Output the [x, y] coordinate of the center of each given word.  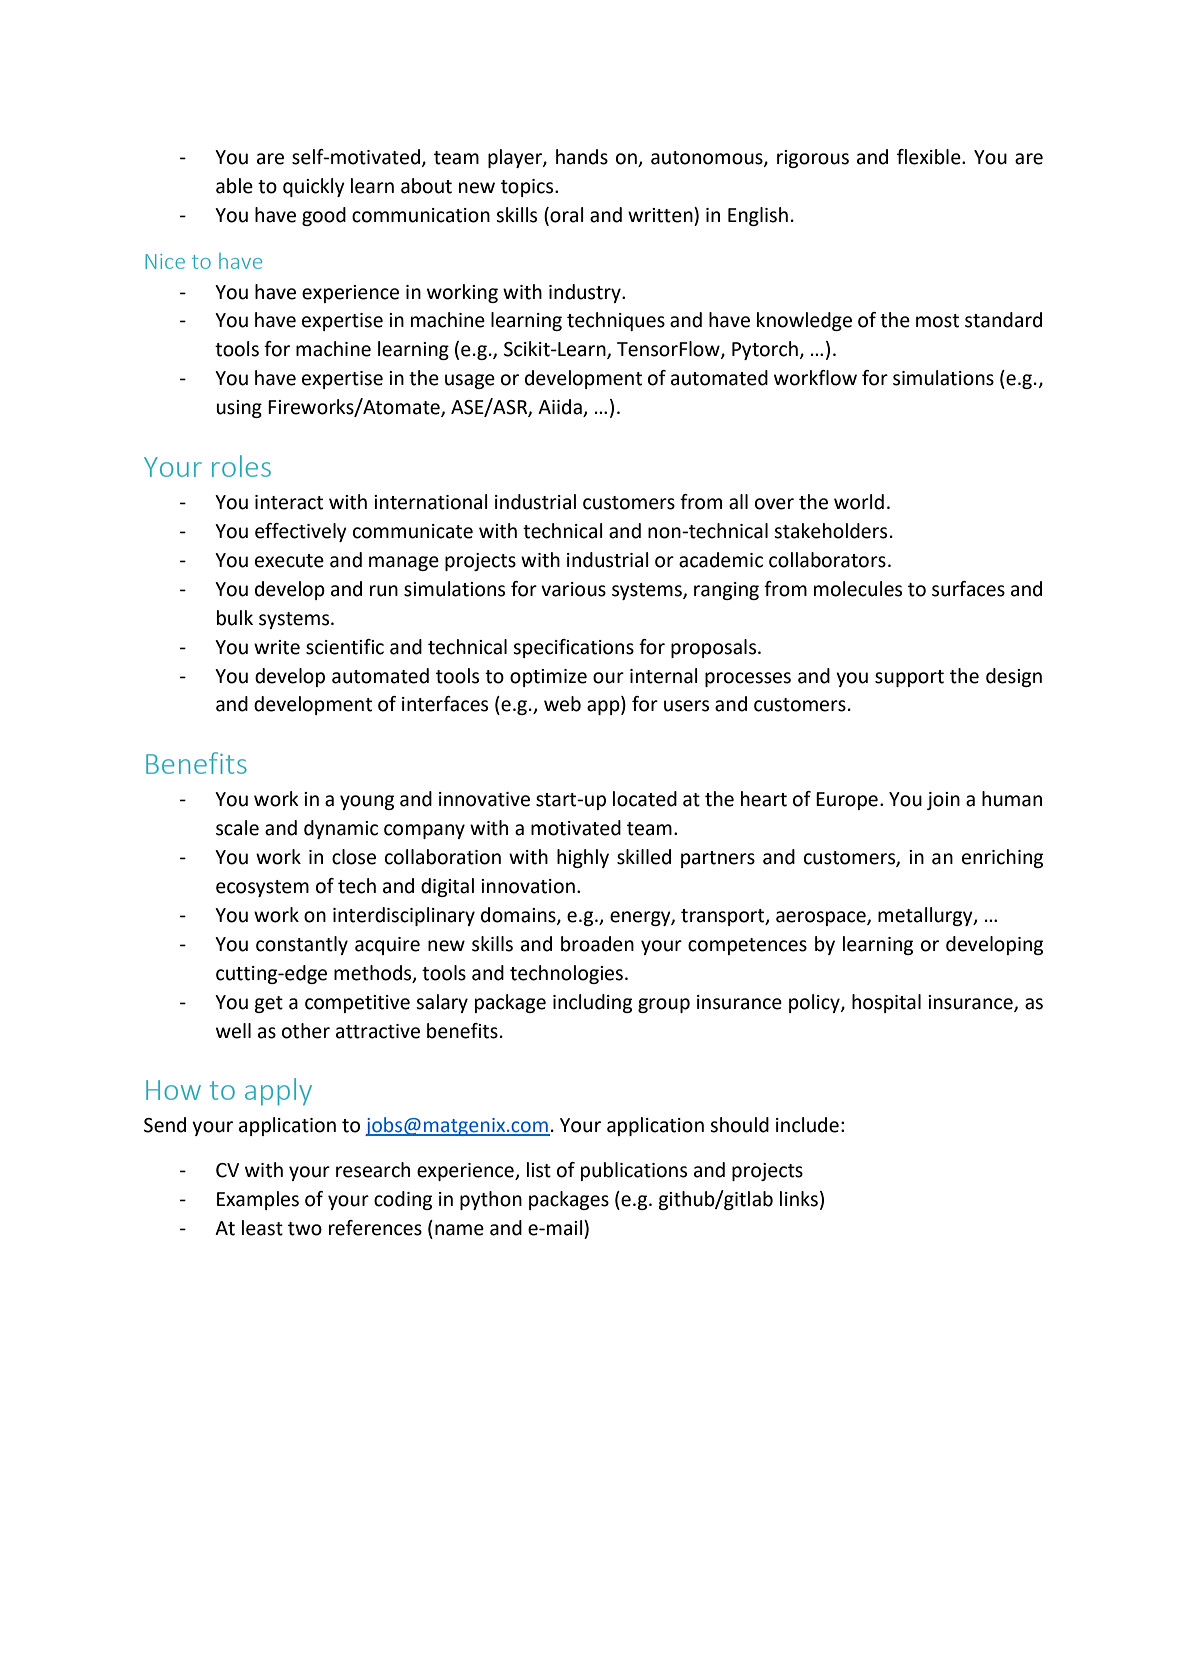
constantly [302, 945]
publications [634, 1171]
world [859, 502]
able [234, 186]
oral [566, 216]
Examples [258, 1200]
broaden [597, 944]
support [909, 678]
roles [241, 466]
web [562, 704]
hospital [886, 1003]
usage [470, 381]
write [277, 647]
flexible [930, 157]
